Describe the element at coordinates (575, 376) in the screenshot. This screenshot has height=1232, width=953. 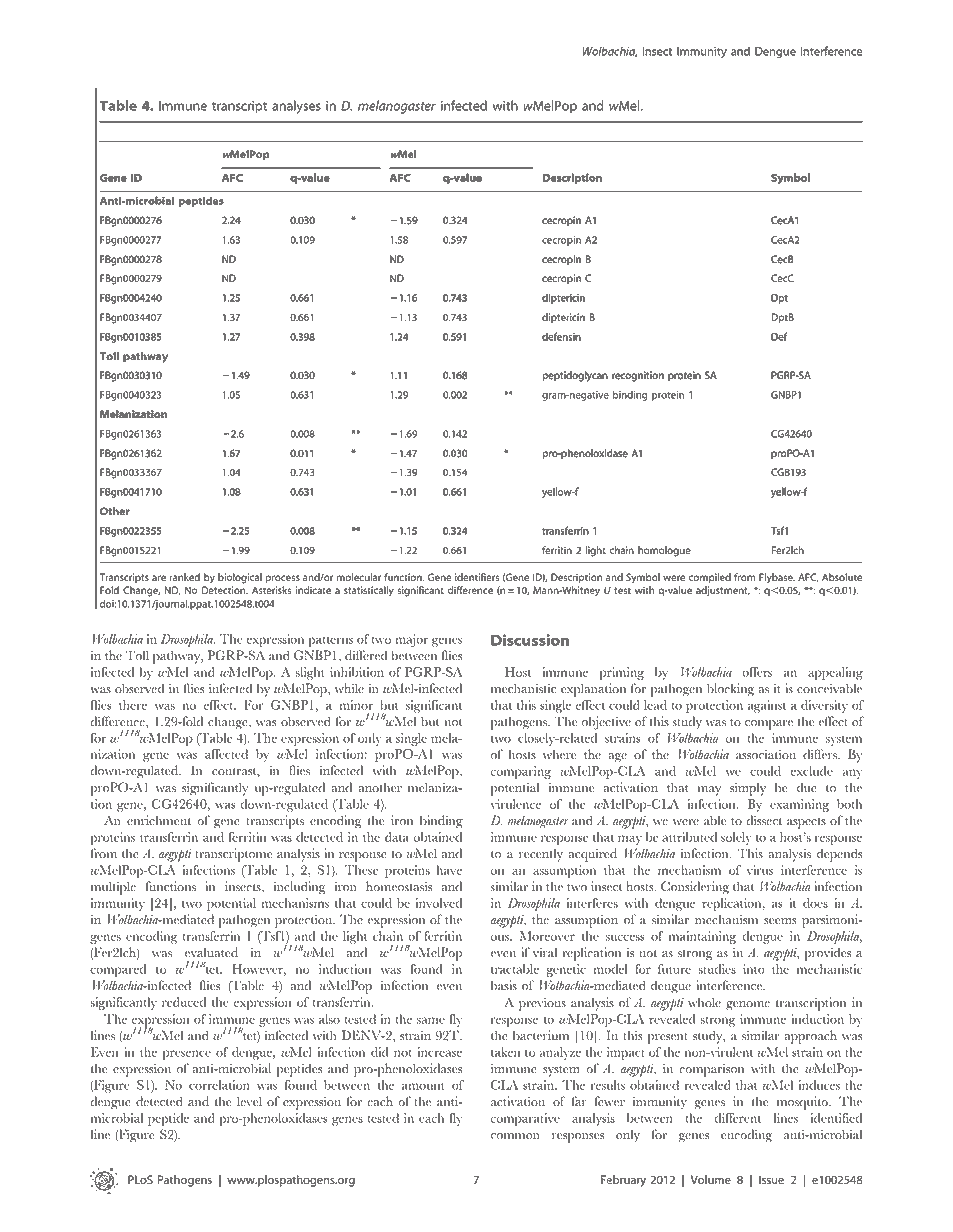
I see `peptidoglycan` at that location.
